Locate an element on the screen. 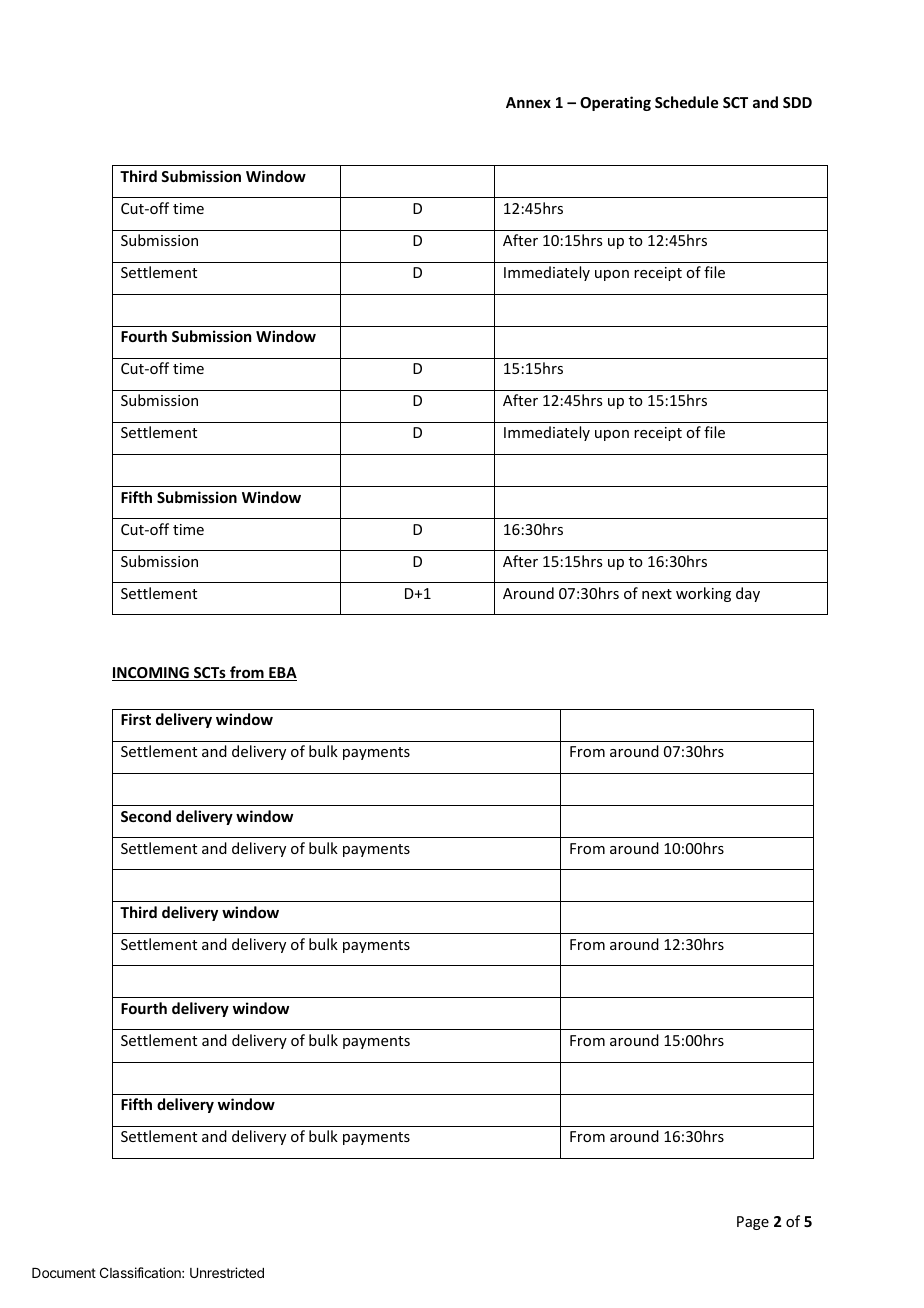  working is located at coordinates (703, 594).
